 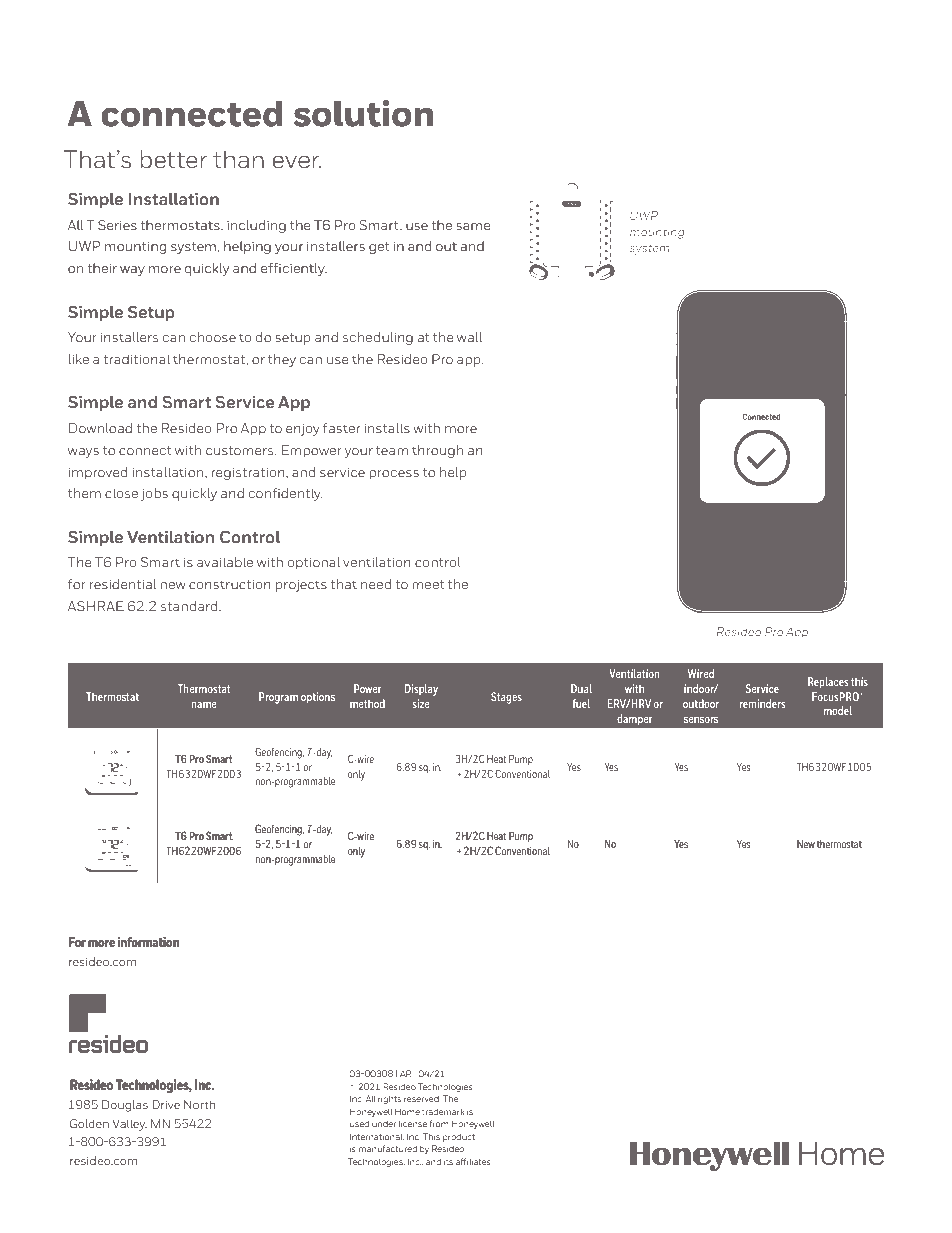 What do you see at coordinates (364, 113) in the image?
I see `solution` at bounding box center [364, 113].
